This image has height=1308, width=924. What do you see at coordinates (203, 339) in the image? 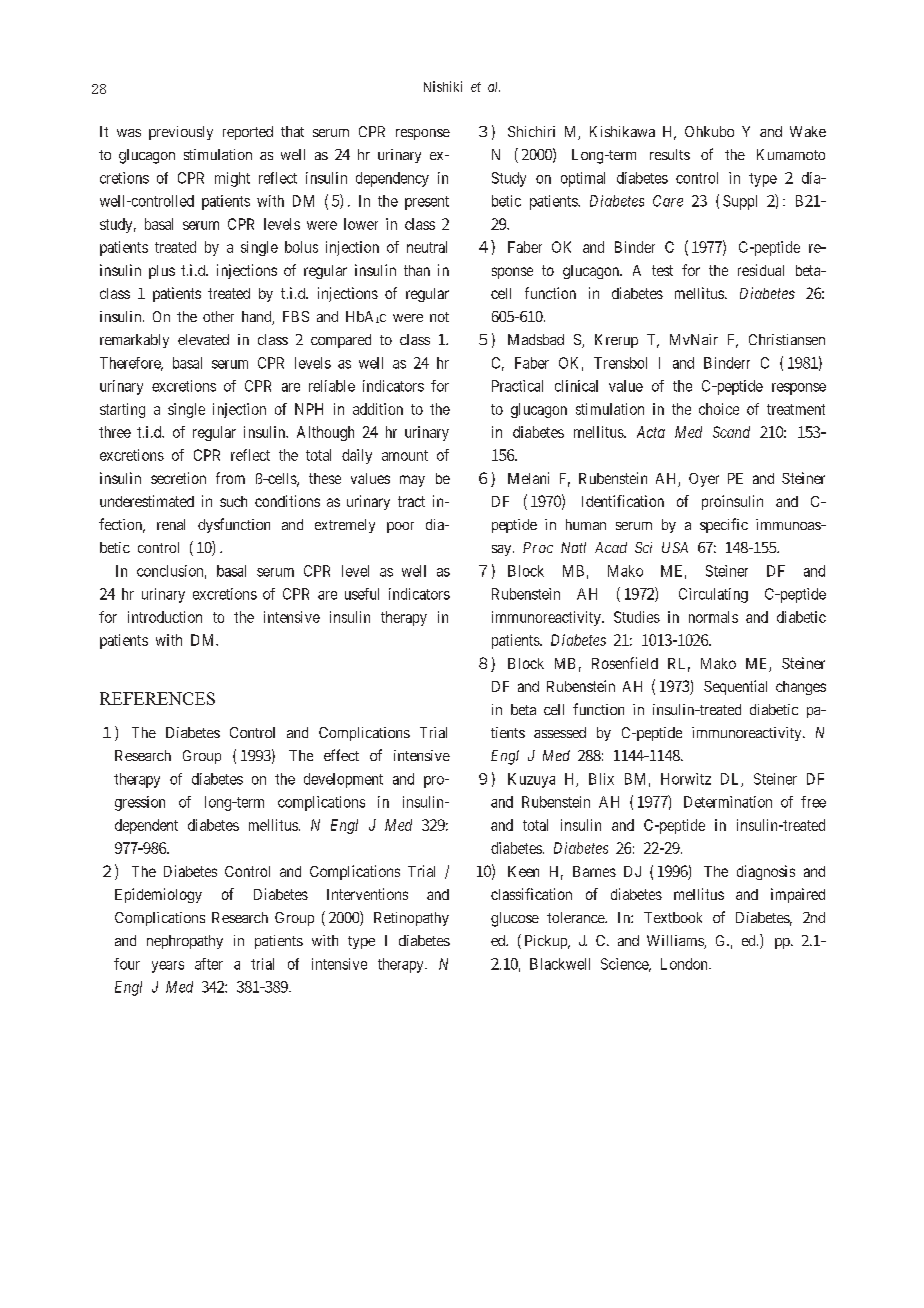
I see `elevated` at bounding box center [203, 339].
